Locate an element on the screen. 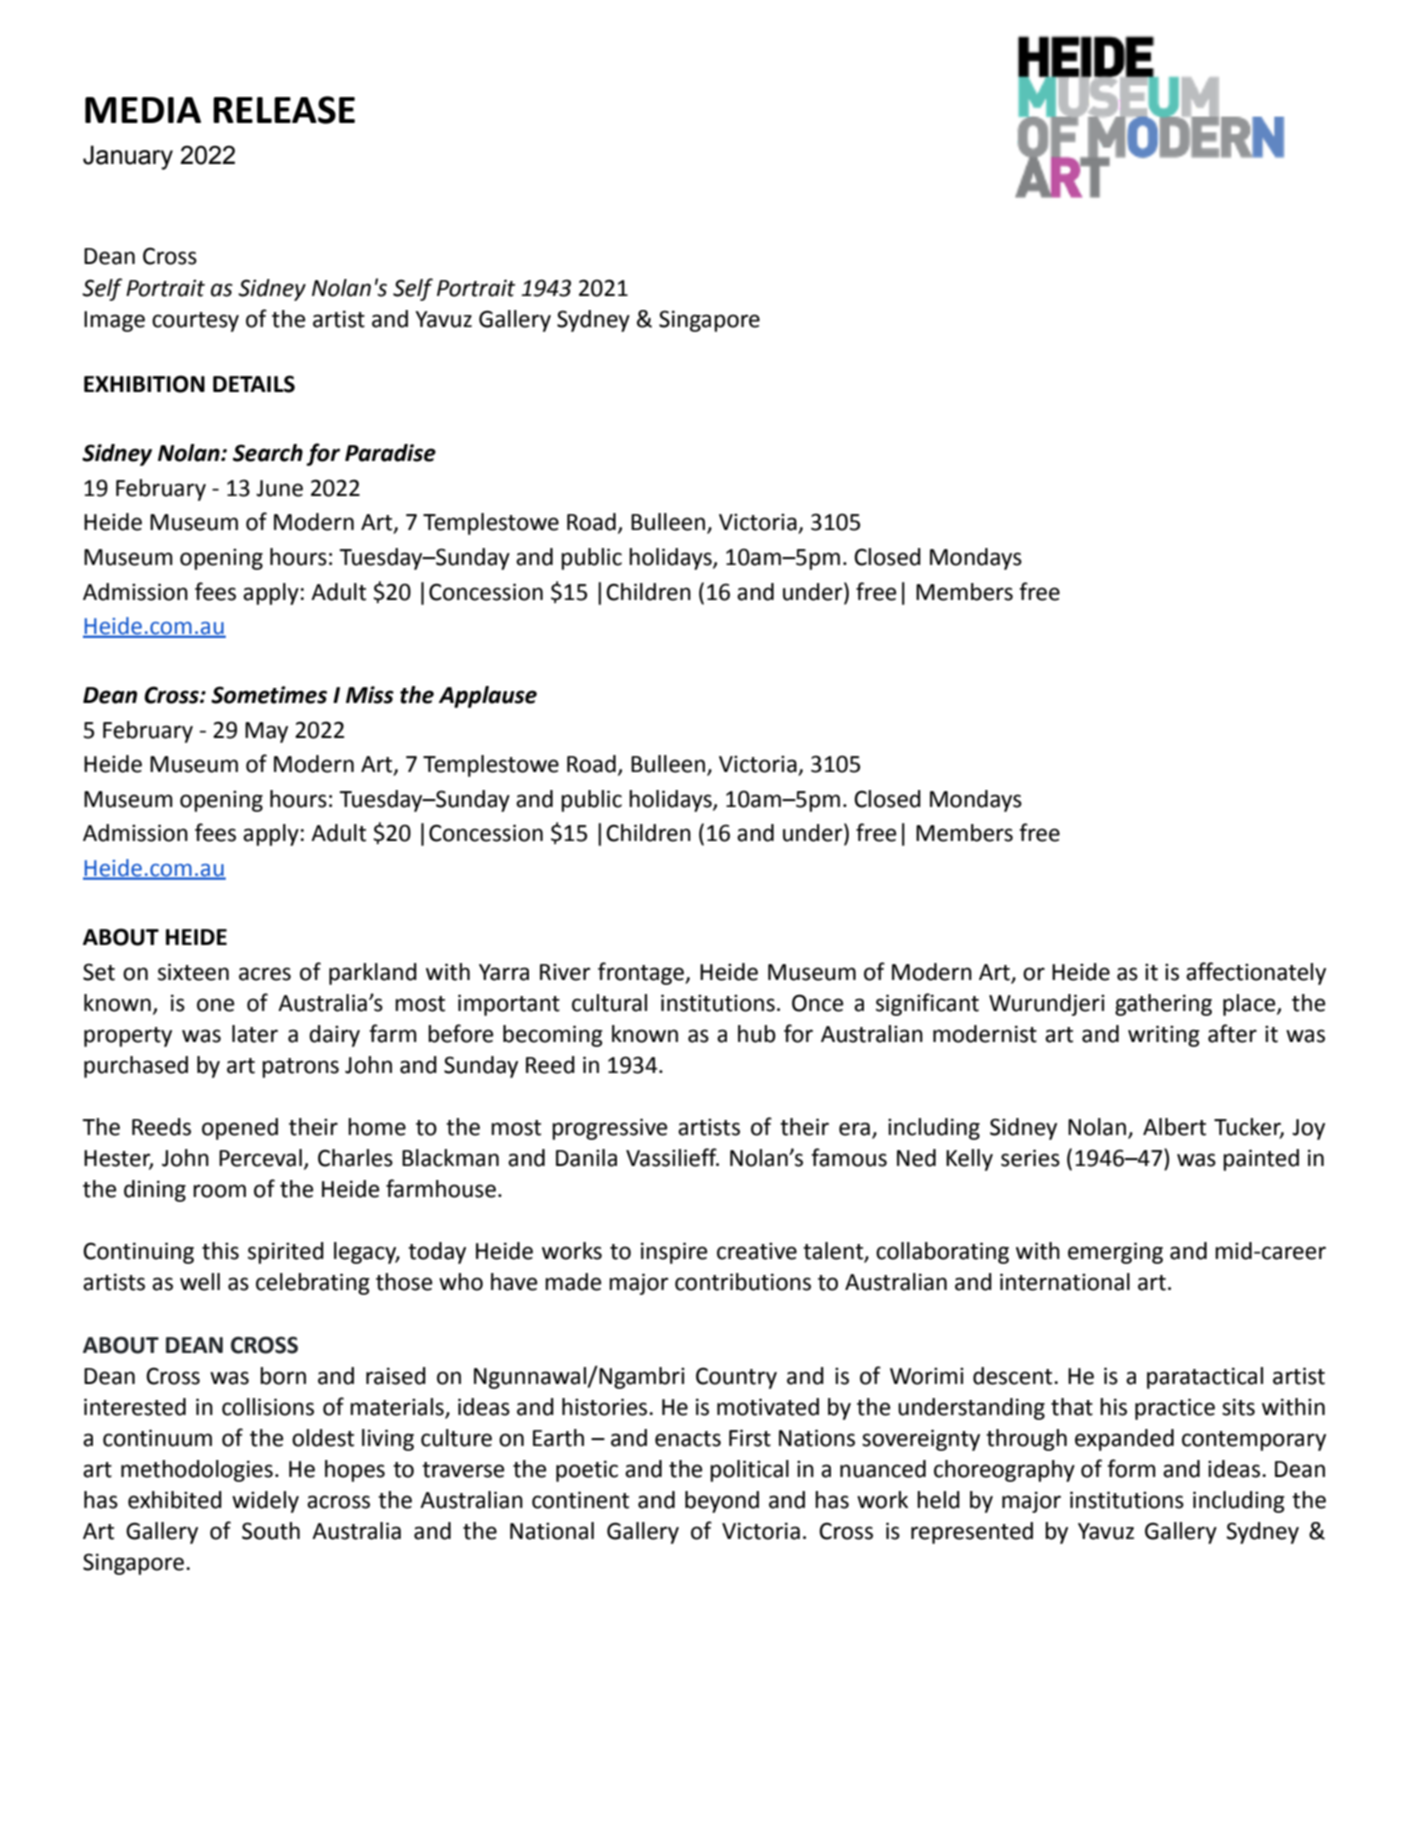  Applause is located at coordinates (488, 697).
